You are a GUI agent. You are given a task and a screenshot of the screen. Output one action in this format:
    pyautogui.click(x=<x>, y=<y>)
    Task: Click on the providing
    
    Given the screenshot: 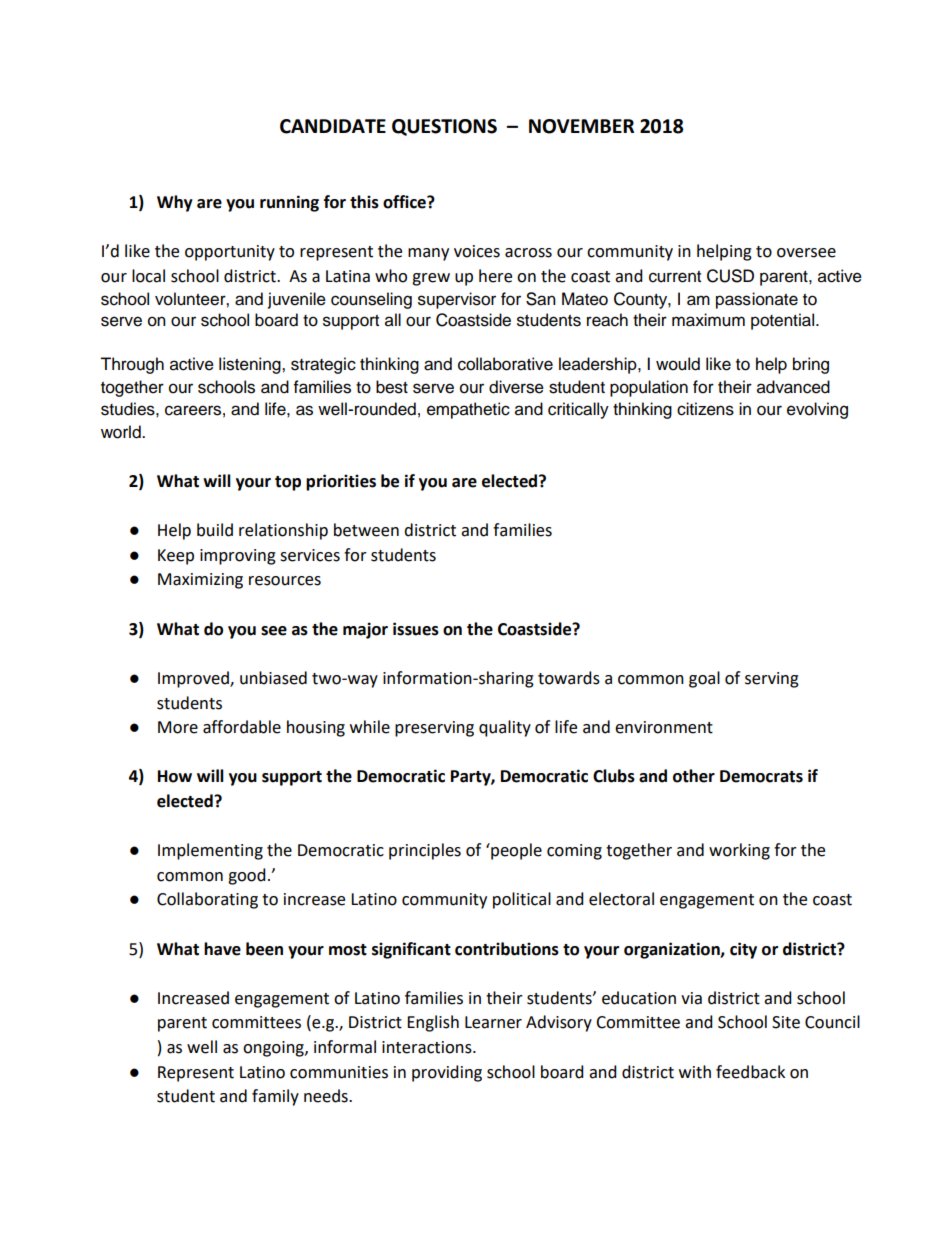 What is the action you would take?
    pyautogui.click(x=447, y=1073)
